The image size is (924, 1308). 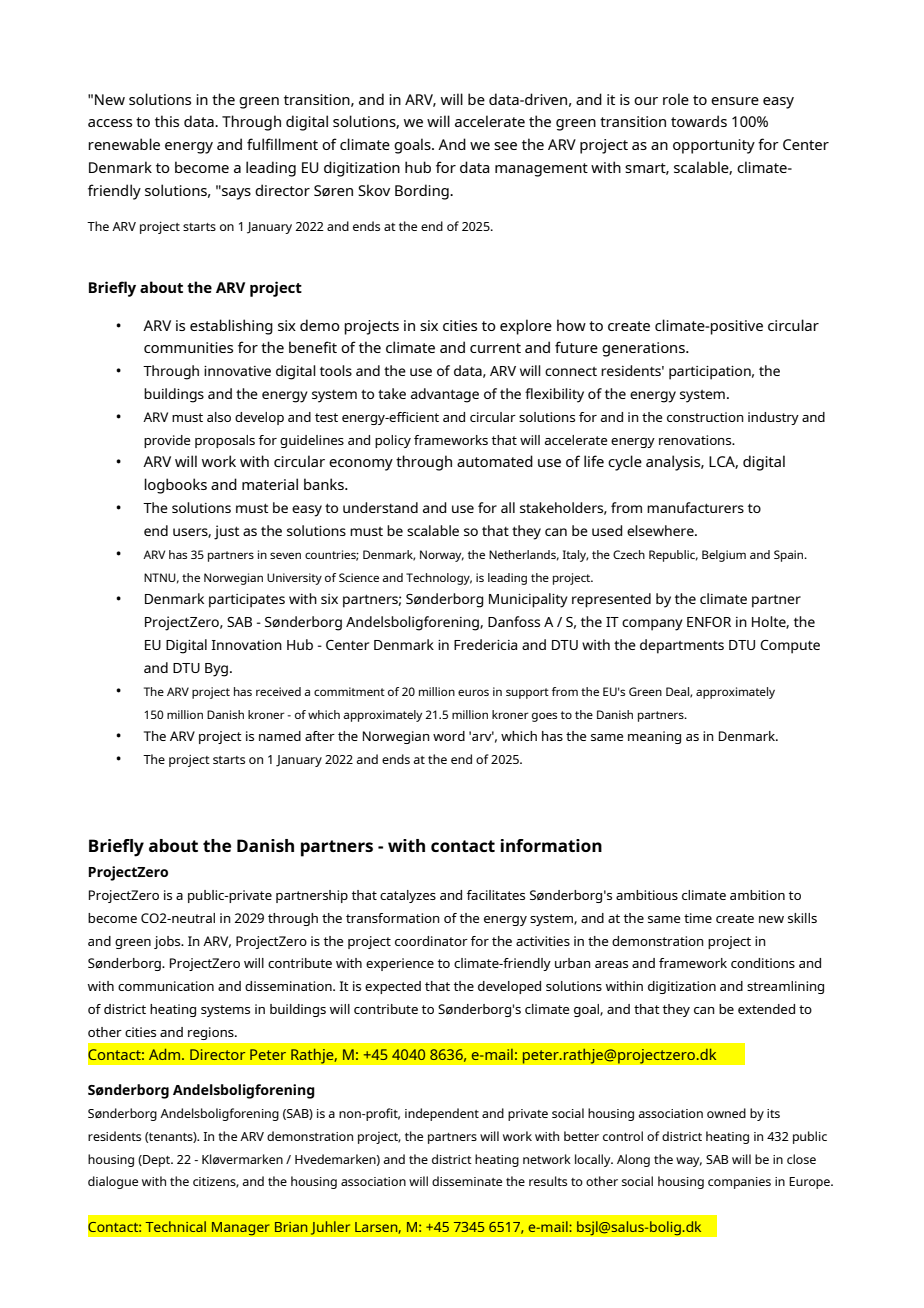 What do you see at coordinates (167, 121) in the screenshot?
I see `this` at bounding box center [167, 121].
